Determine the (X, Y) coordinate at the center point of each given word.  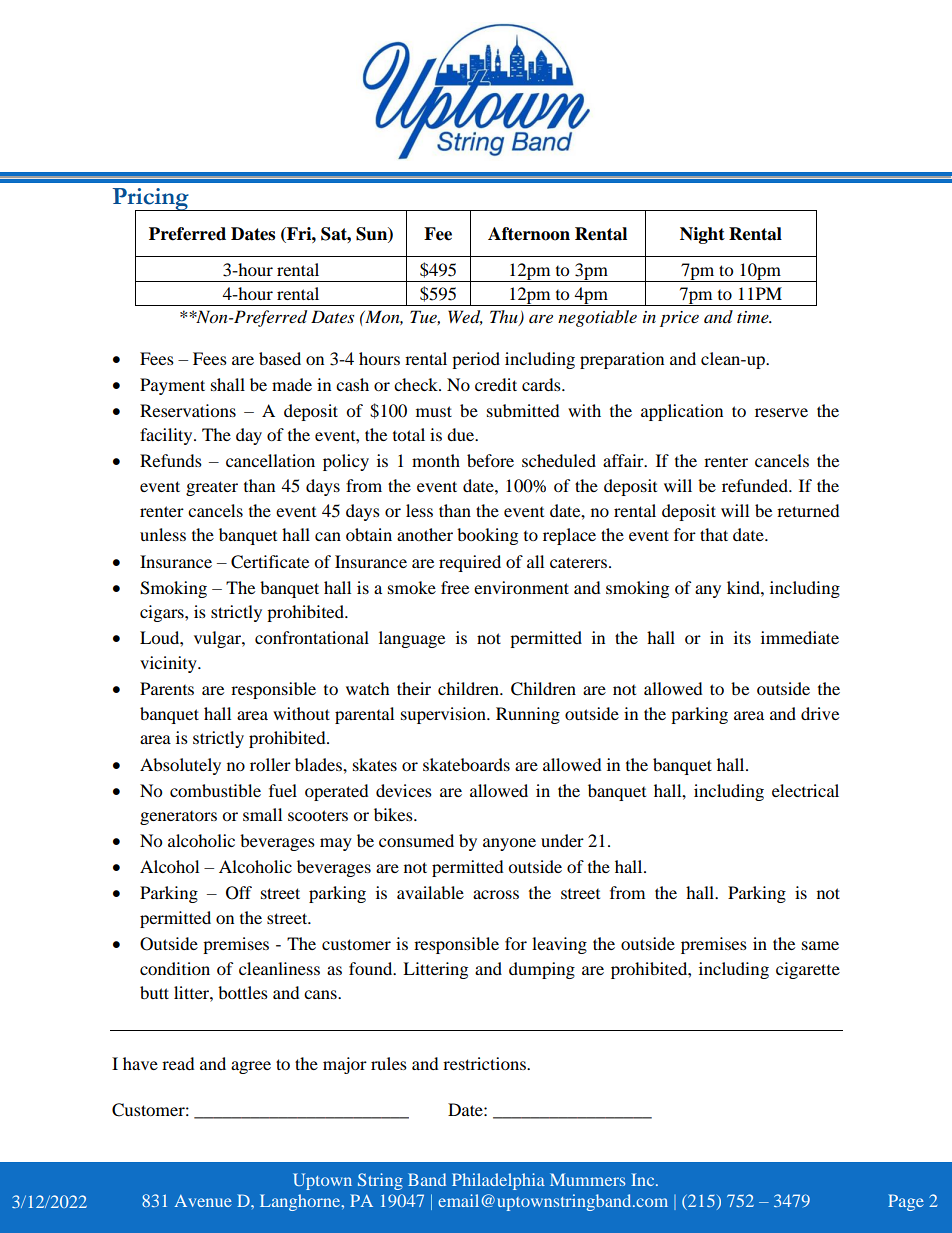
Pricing (151, 200)
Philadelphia (498, 1181)
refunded (756, 485)
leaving (559, 945)
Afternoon (529, 234)
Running (528, 715)
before (490, 460)
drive (820, 713)
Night (702, 235)
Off (239, 893)
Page (906, 1202)
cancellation (270, 460)
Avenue (203, 1201)
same (820, 945)
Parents (167, 688)
